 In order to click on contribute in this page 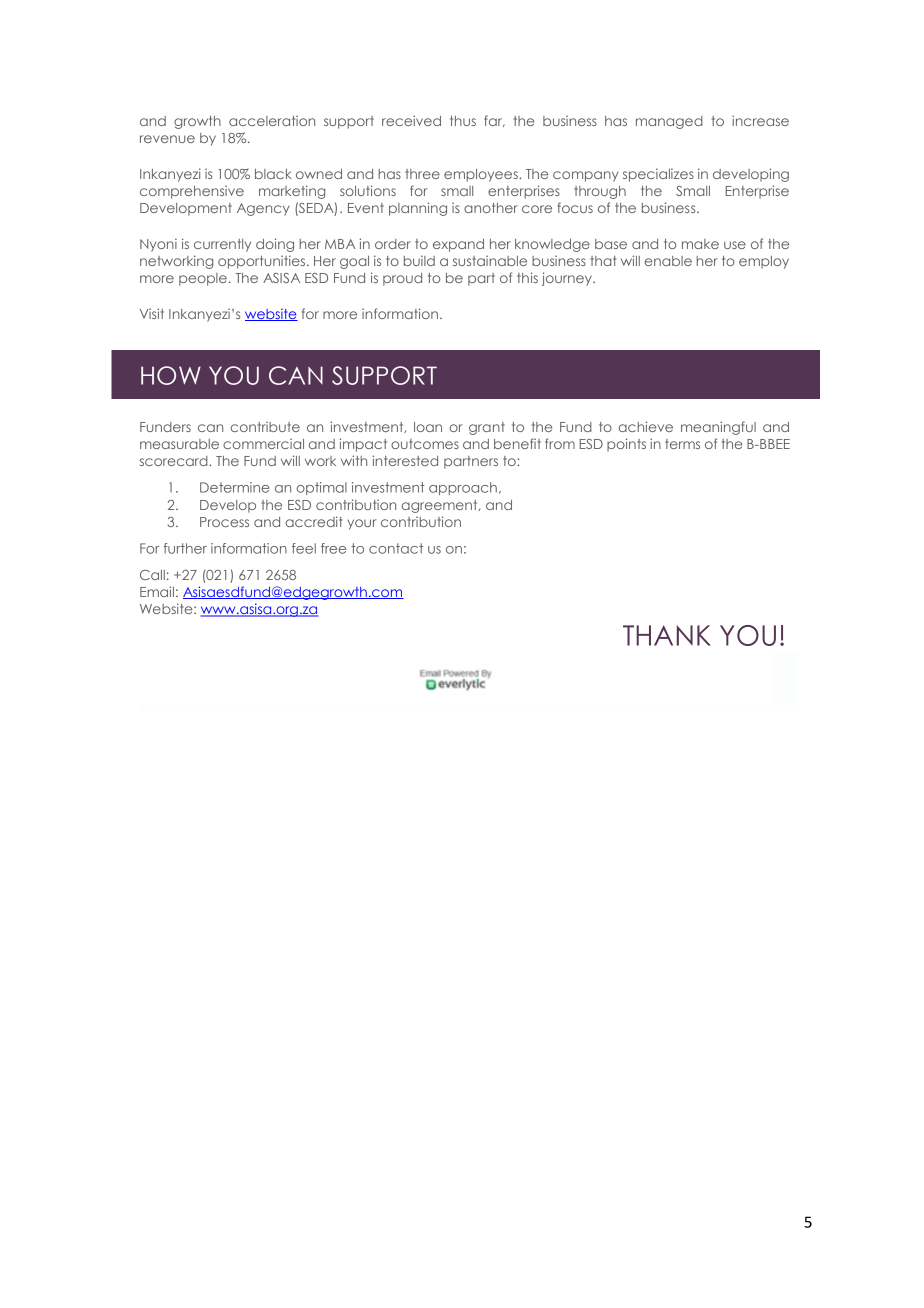, I will do `click(265, 427)`.
